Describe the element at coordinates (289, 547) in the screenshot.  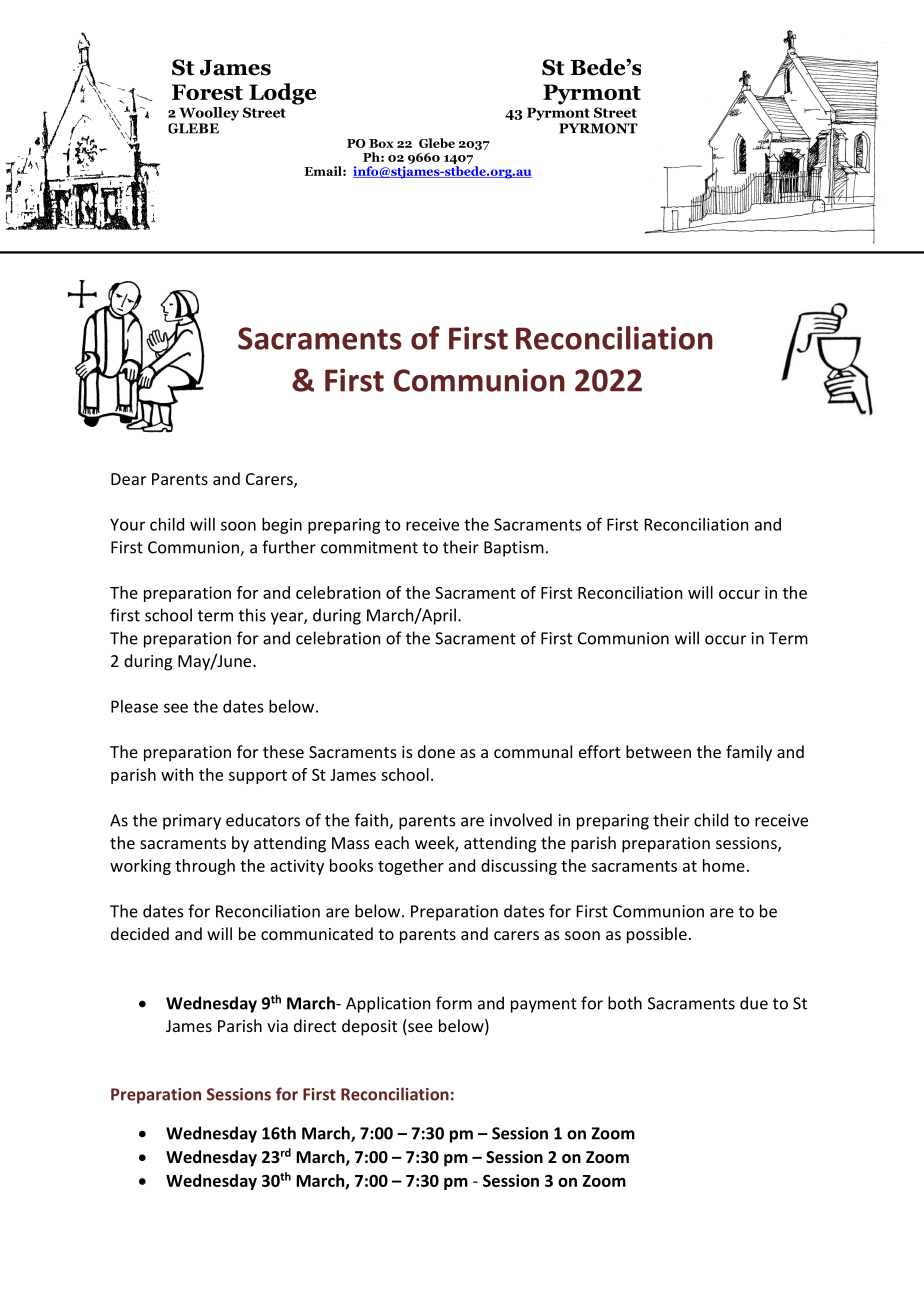
I see `further` at that location.
